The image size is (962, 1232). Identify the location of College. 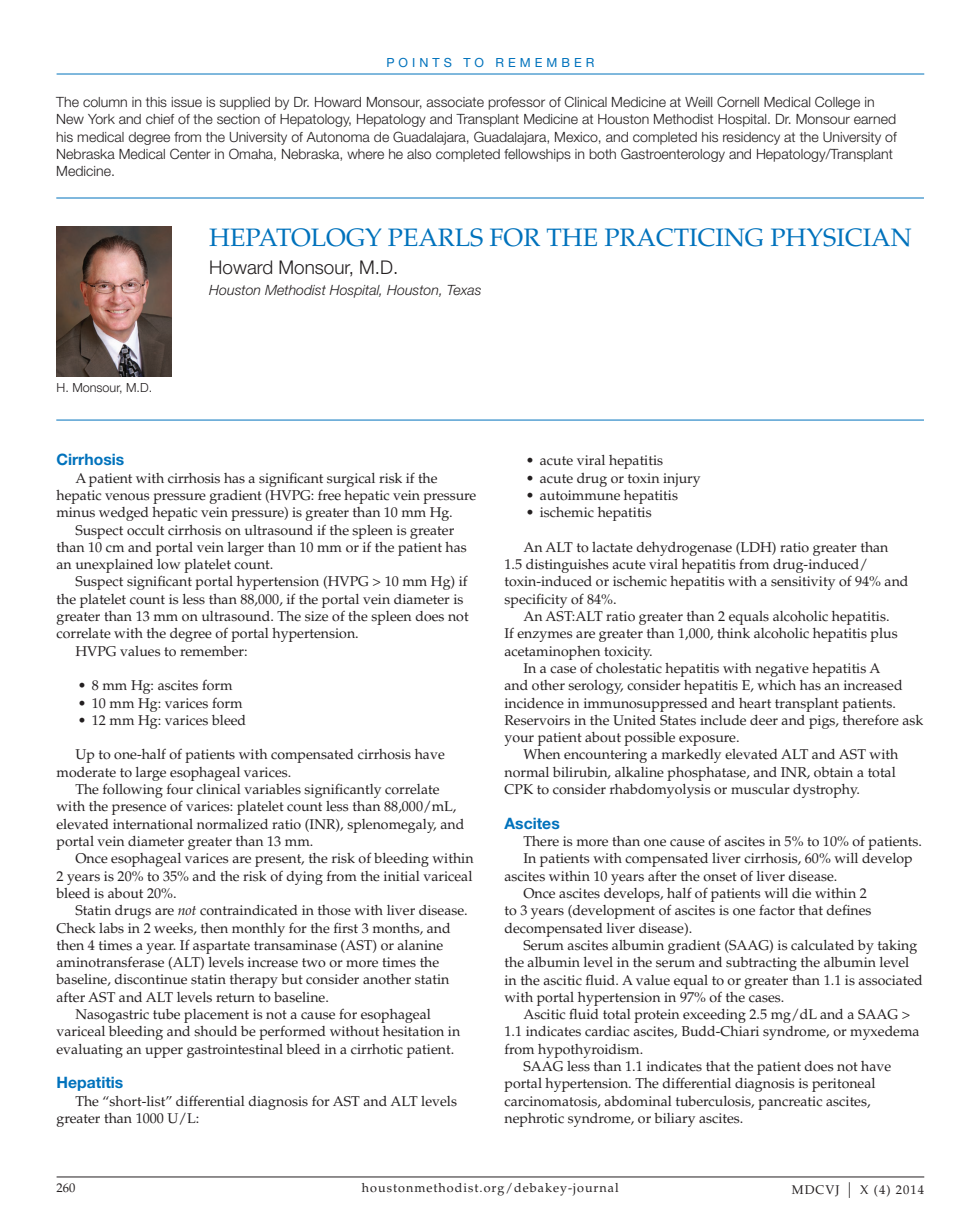
(837, 103).
